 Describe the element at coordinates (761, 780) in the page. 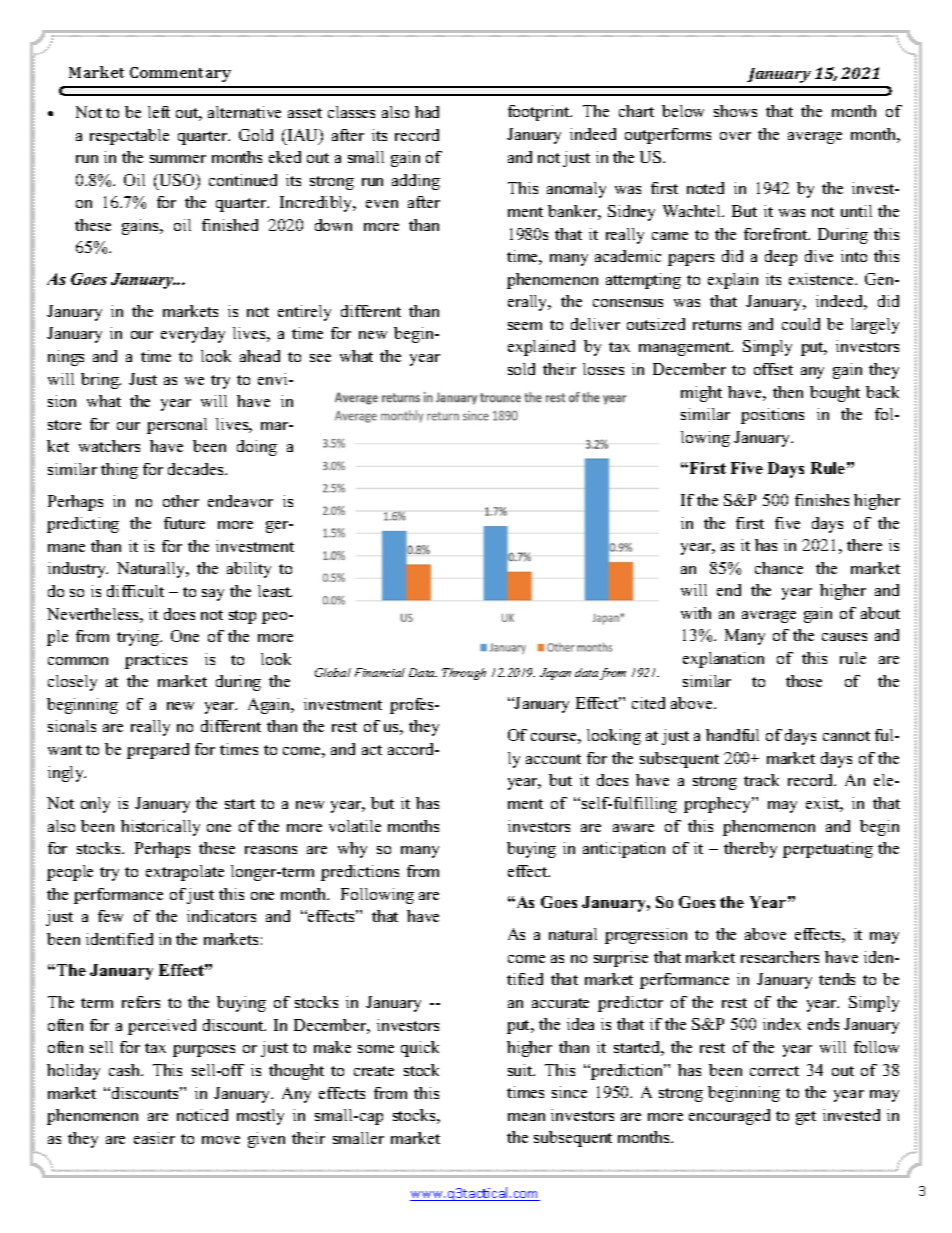

I see `track` at that location.
